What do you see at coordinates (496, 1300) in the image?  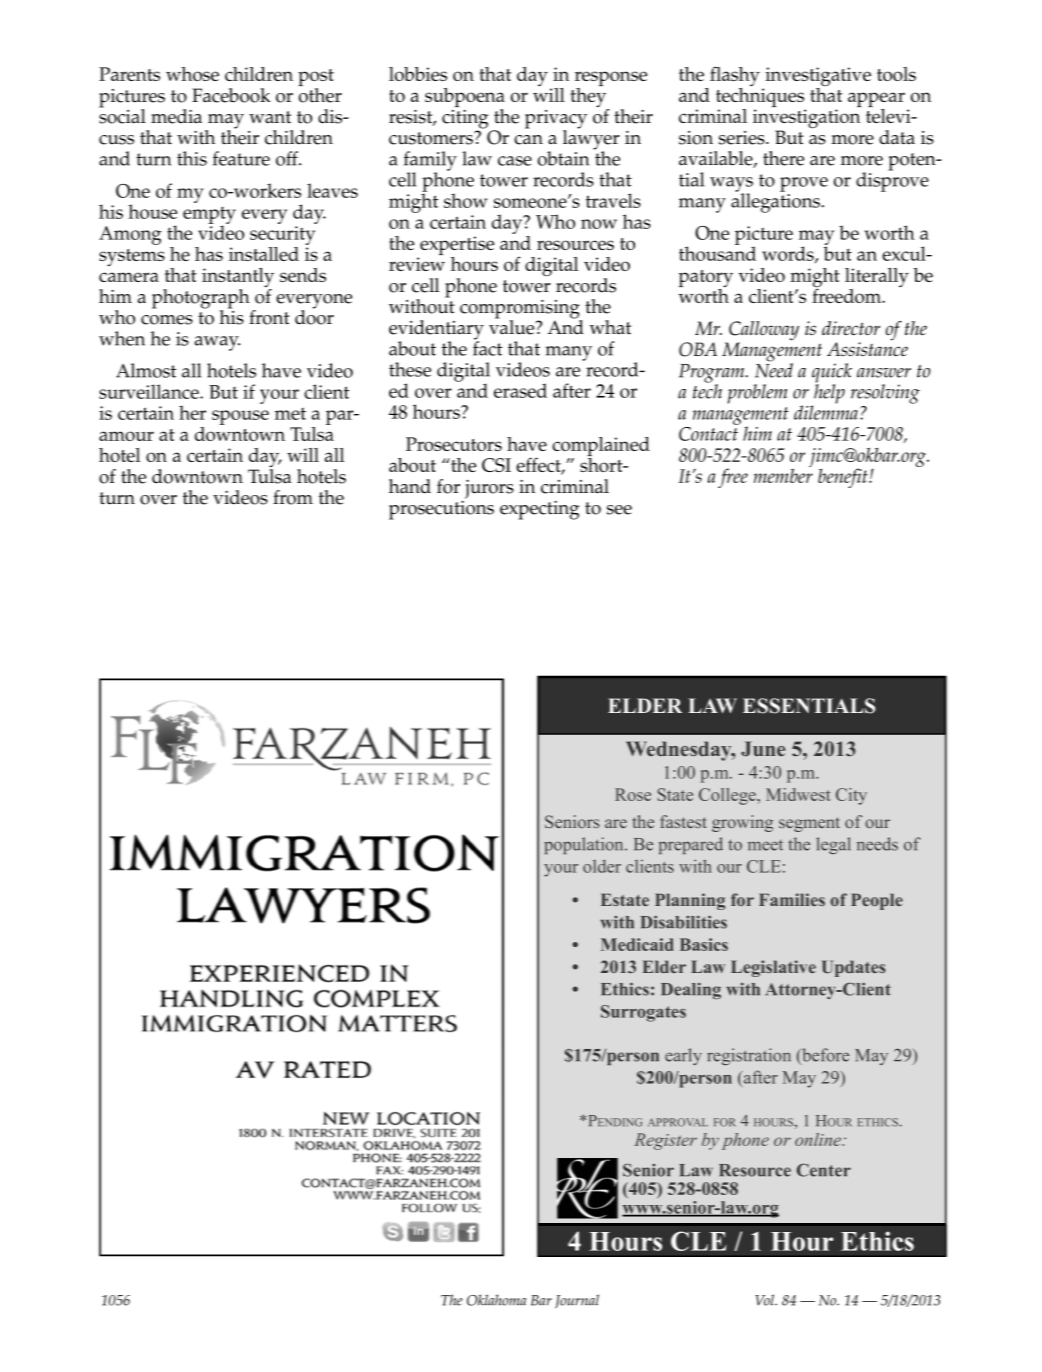 I see `Oklahoma` at bounding box center [496, 1300].
